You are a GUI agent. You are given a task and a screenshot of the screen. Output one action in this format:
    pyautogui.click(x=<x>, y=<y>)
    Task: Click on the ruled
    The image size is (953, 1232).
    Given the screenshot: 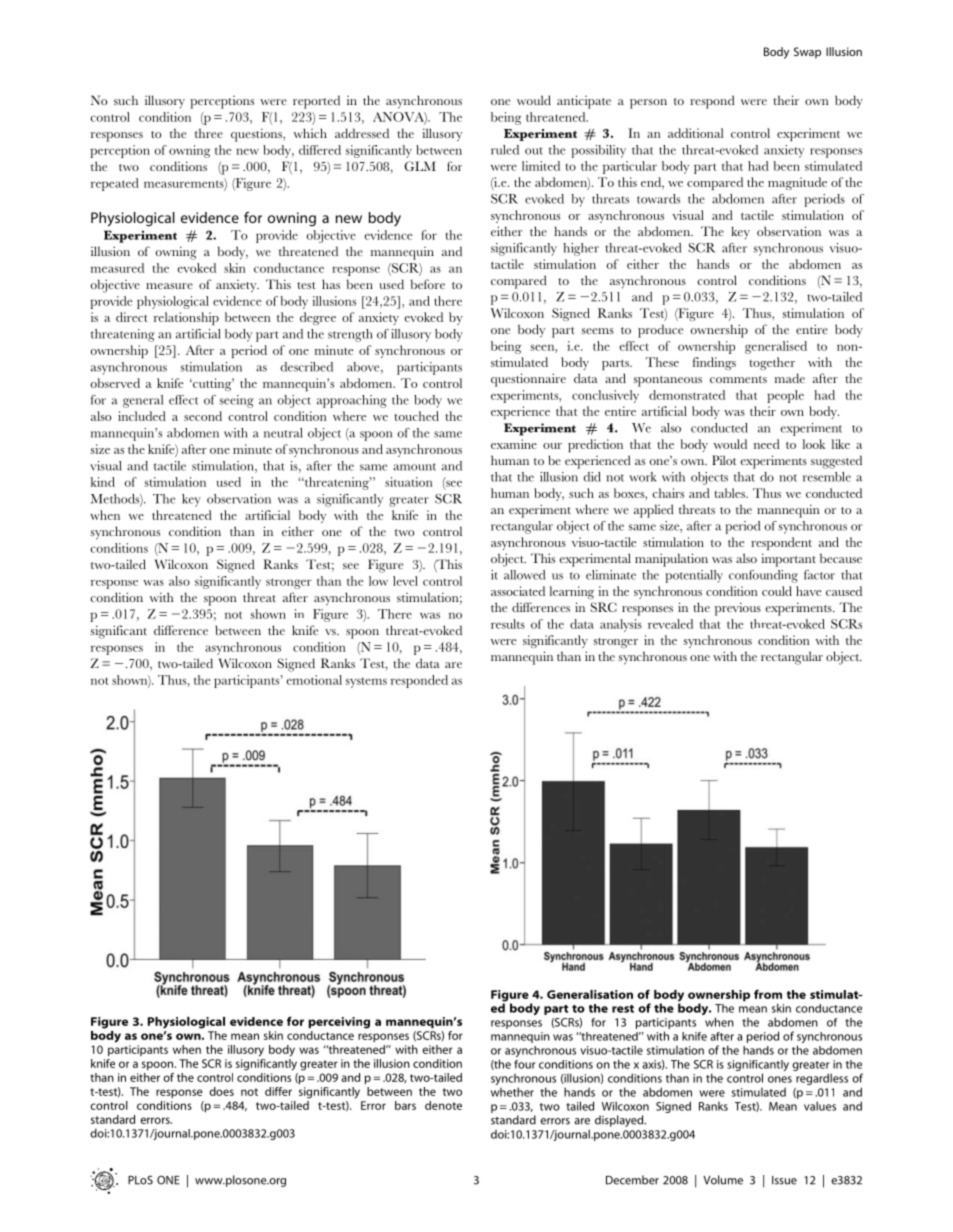 What is the action you would take?
    pyautogui.click(x=505, y=150)
